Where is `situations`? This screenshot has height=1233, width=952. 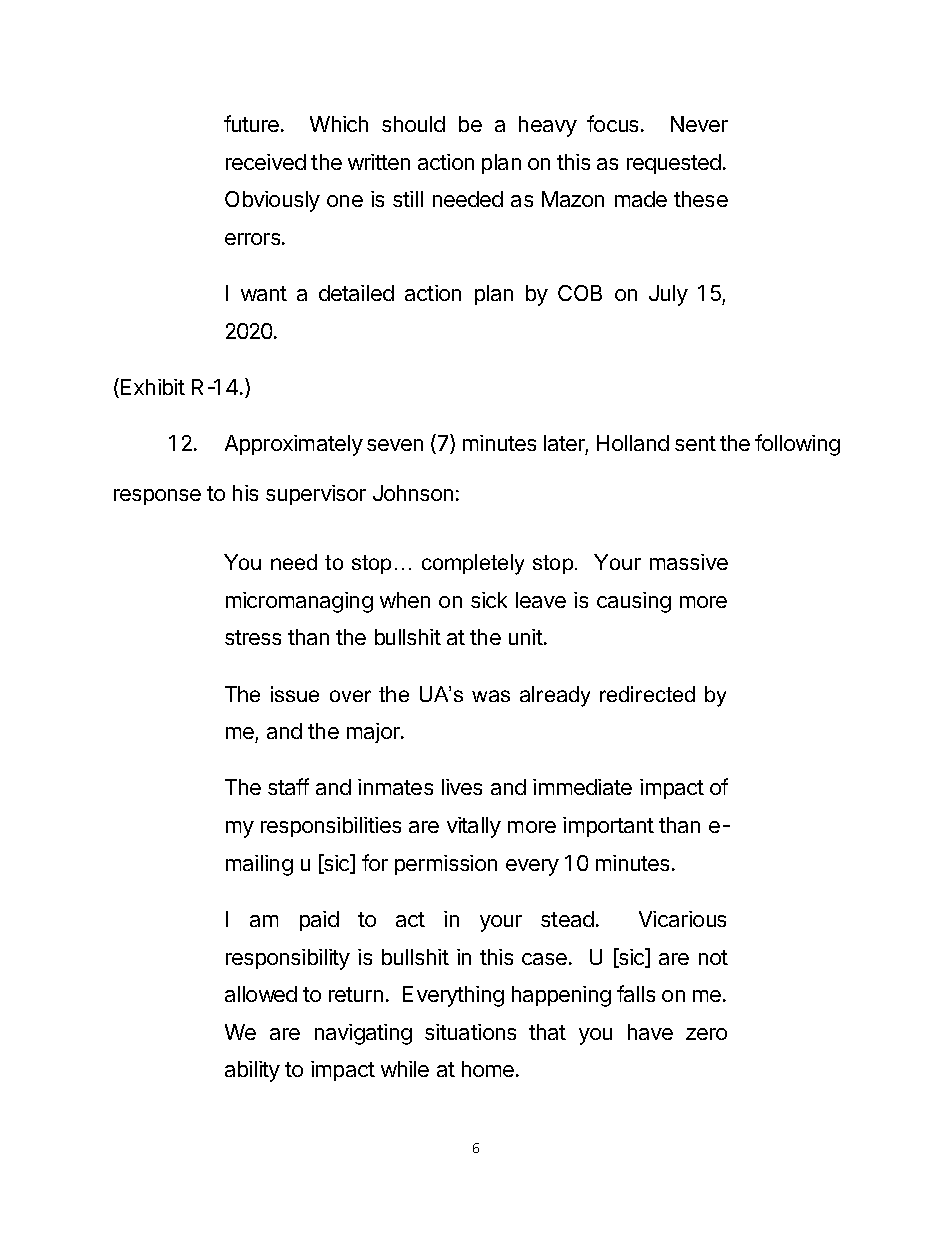
situations is located at coordinates (470, 1032).
